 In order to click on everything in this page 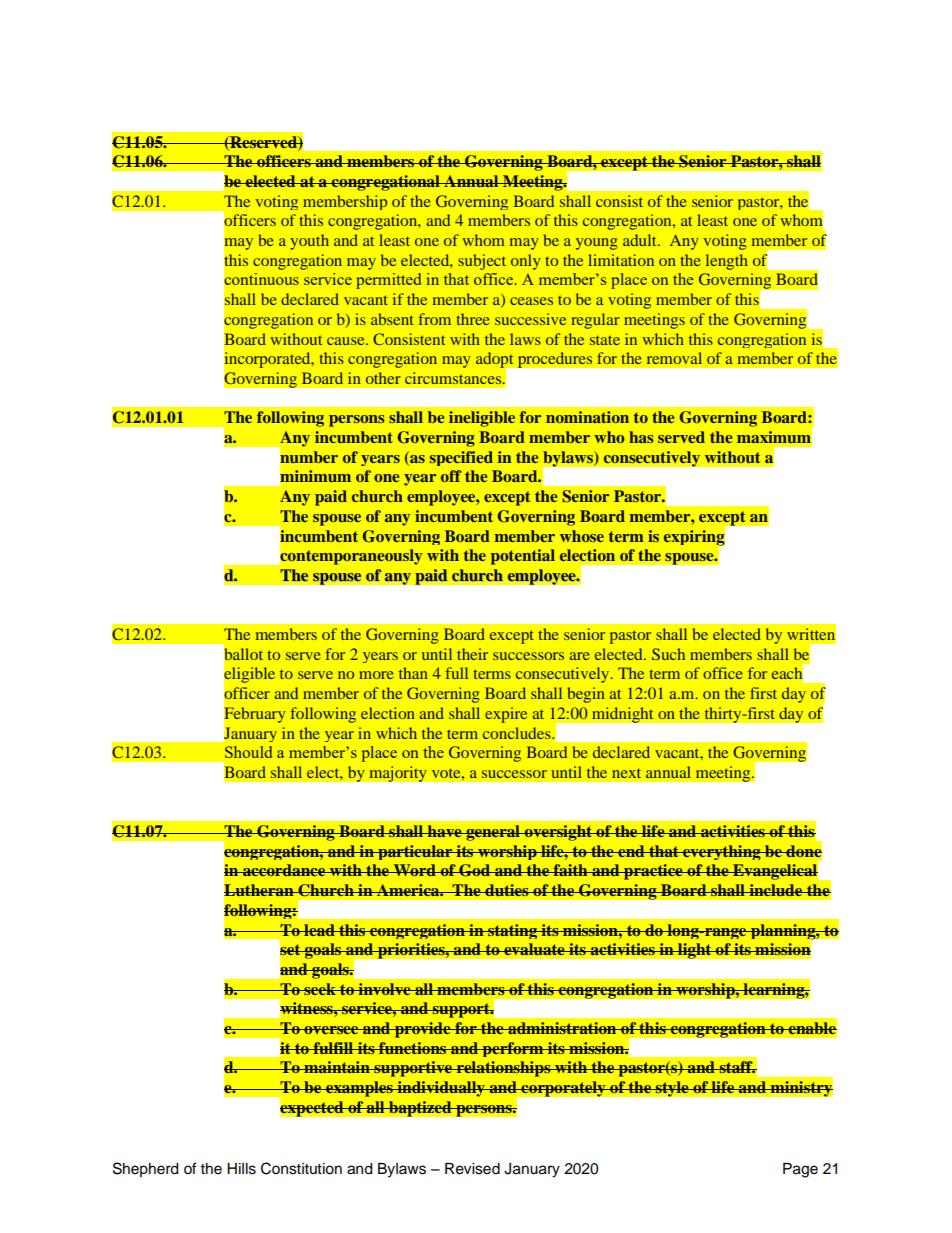, I will do `click(722, 852)`.
